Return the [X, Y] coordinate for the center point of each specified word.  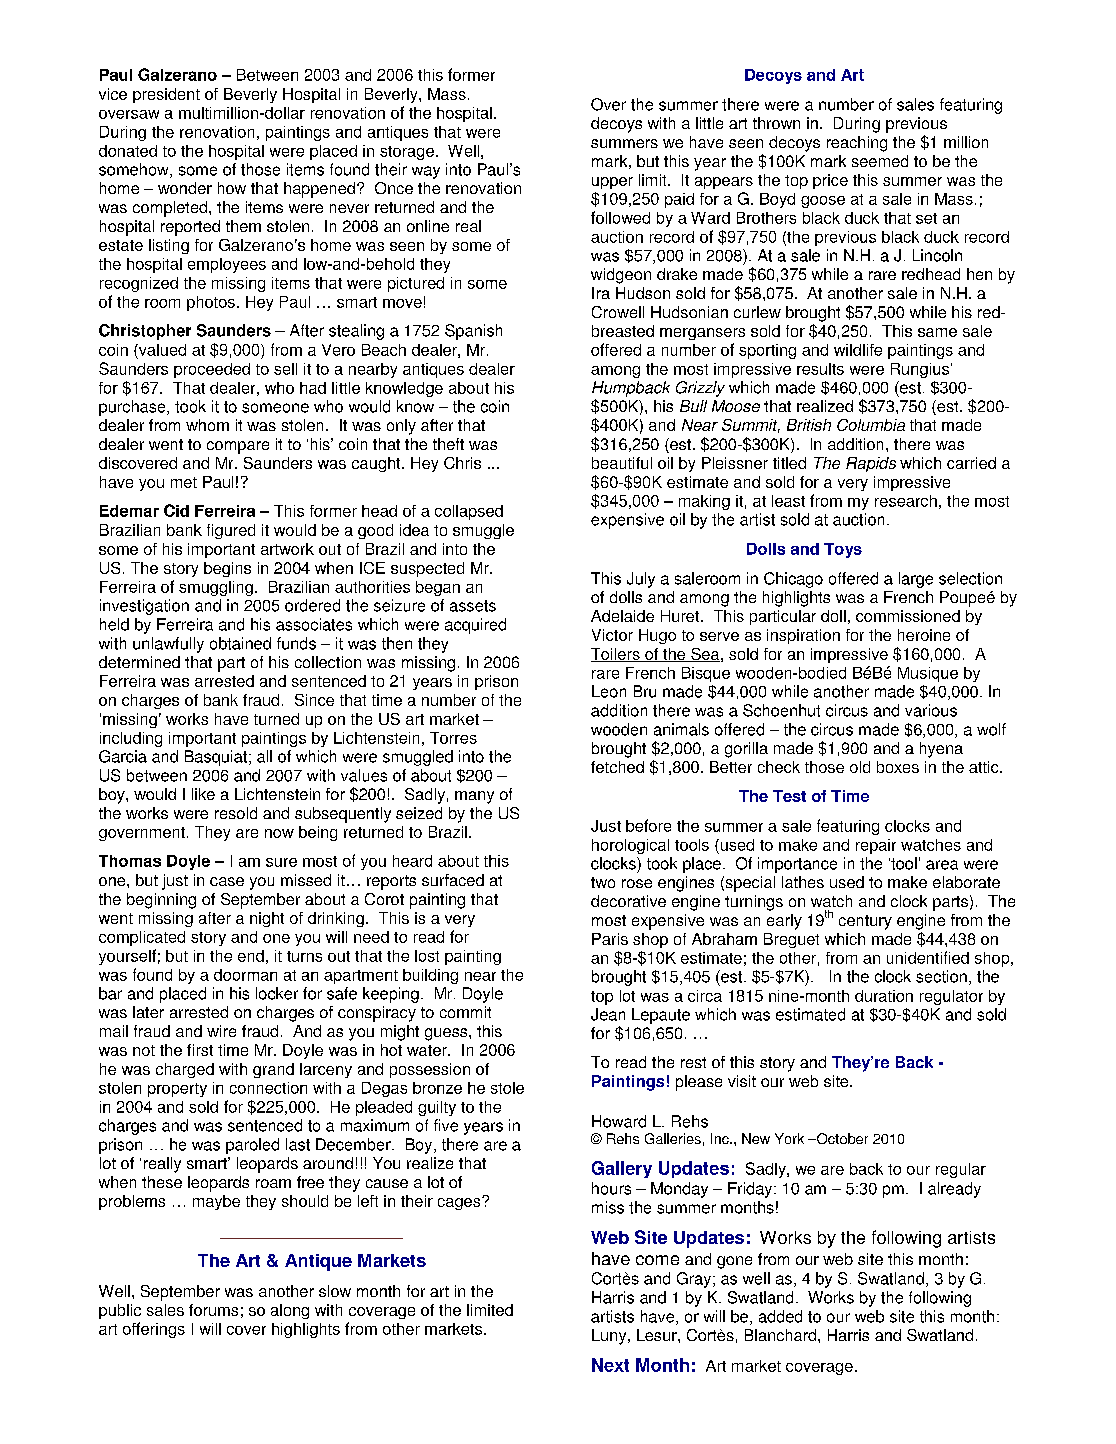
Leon [609, 691]
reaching [857, 144]
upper [612, 183]
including [131, 739]
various [931, 710]
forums [213, 1310]
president [166, 95]
